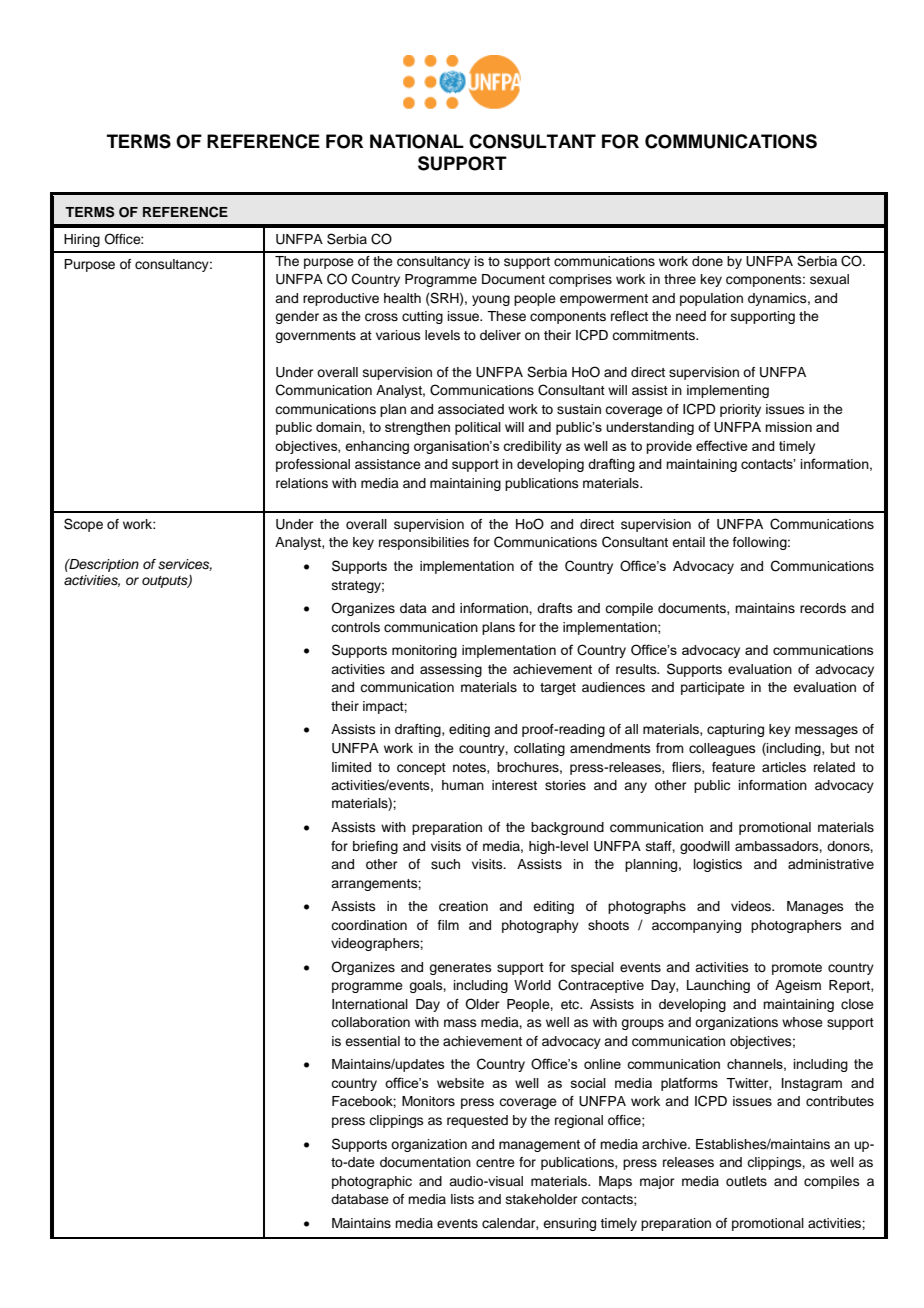 Image resolution: width=924 pixels, height=1308 pixels. What do you see at coordinates (829, 279) in the page?
I see `sexual` at bounding box center [829, 279].
